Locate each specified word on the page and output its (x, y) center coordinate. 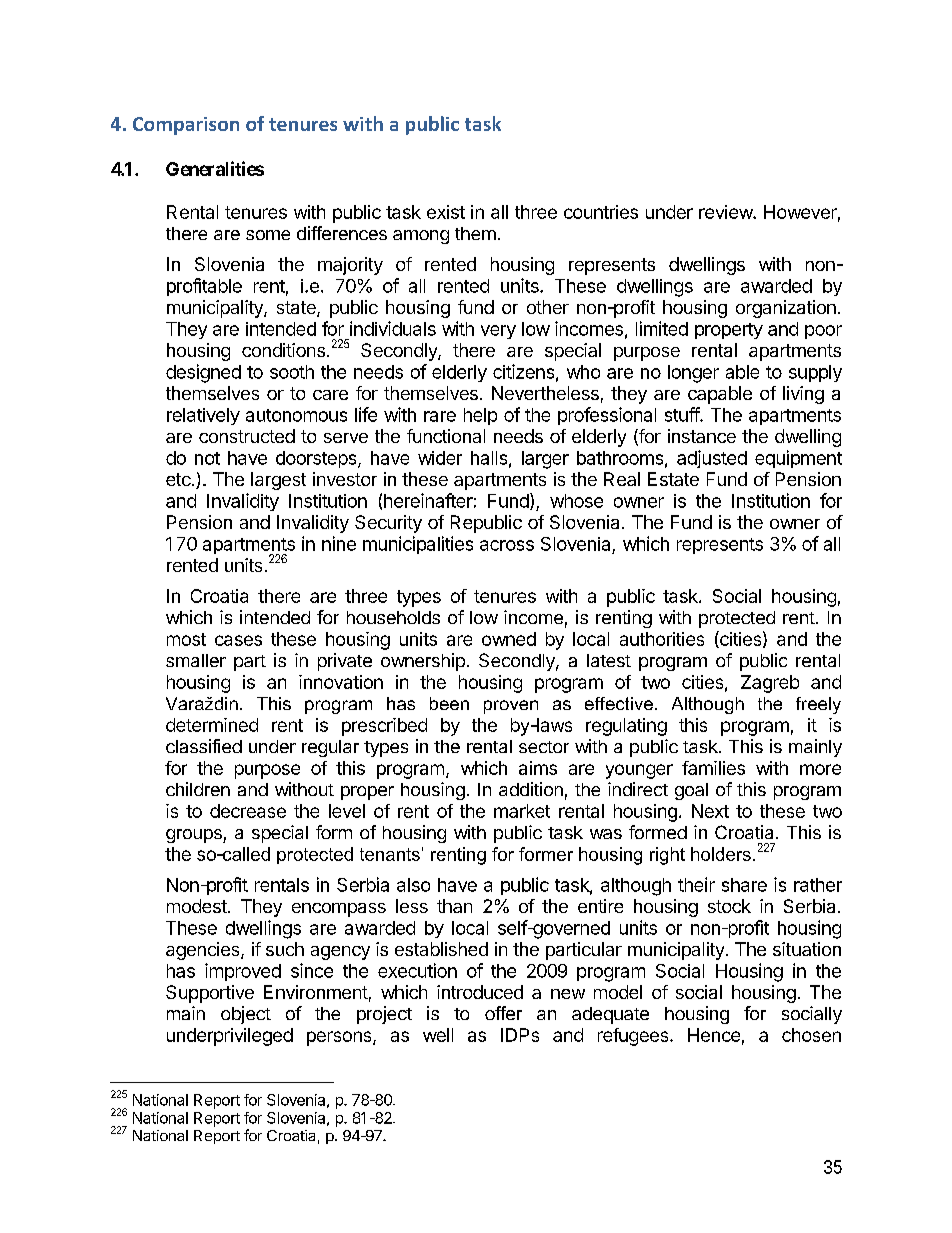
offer (503, 1013)
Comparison (186, 126)
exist (446, 212)
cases (238, 640)
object (246, 1015)
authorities (662, 639)
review (726, 212)
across (507, 545)
